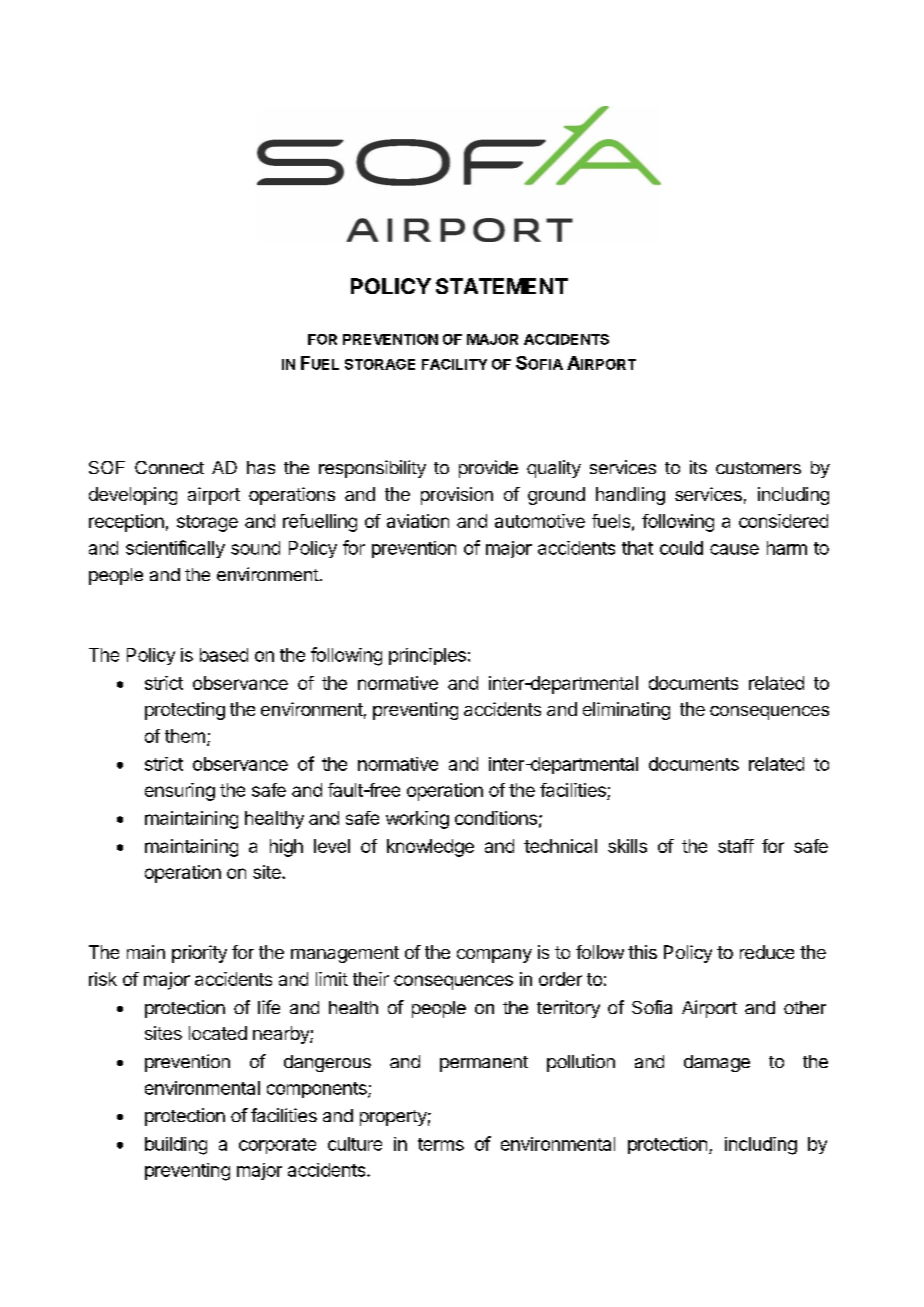  What do you see at coordinates (224, 655) in the document?
I see `based` at bounding box center [224, 655].
